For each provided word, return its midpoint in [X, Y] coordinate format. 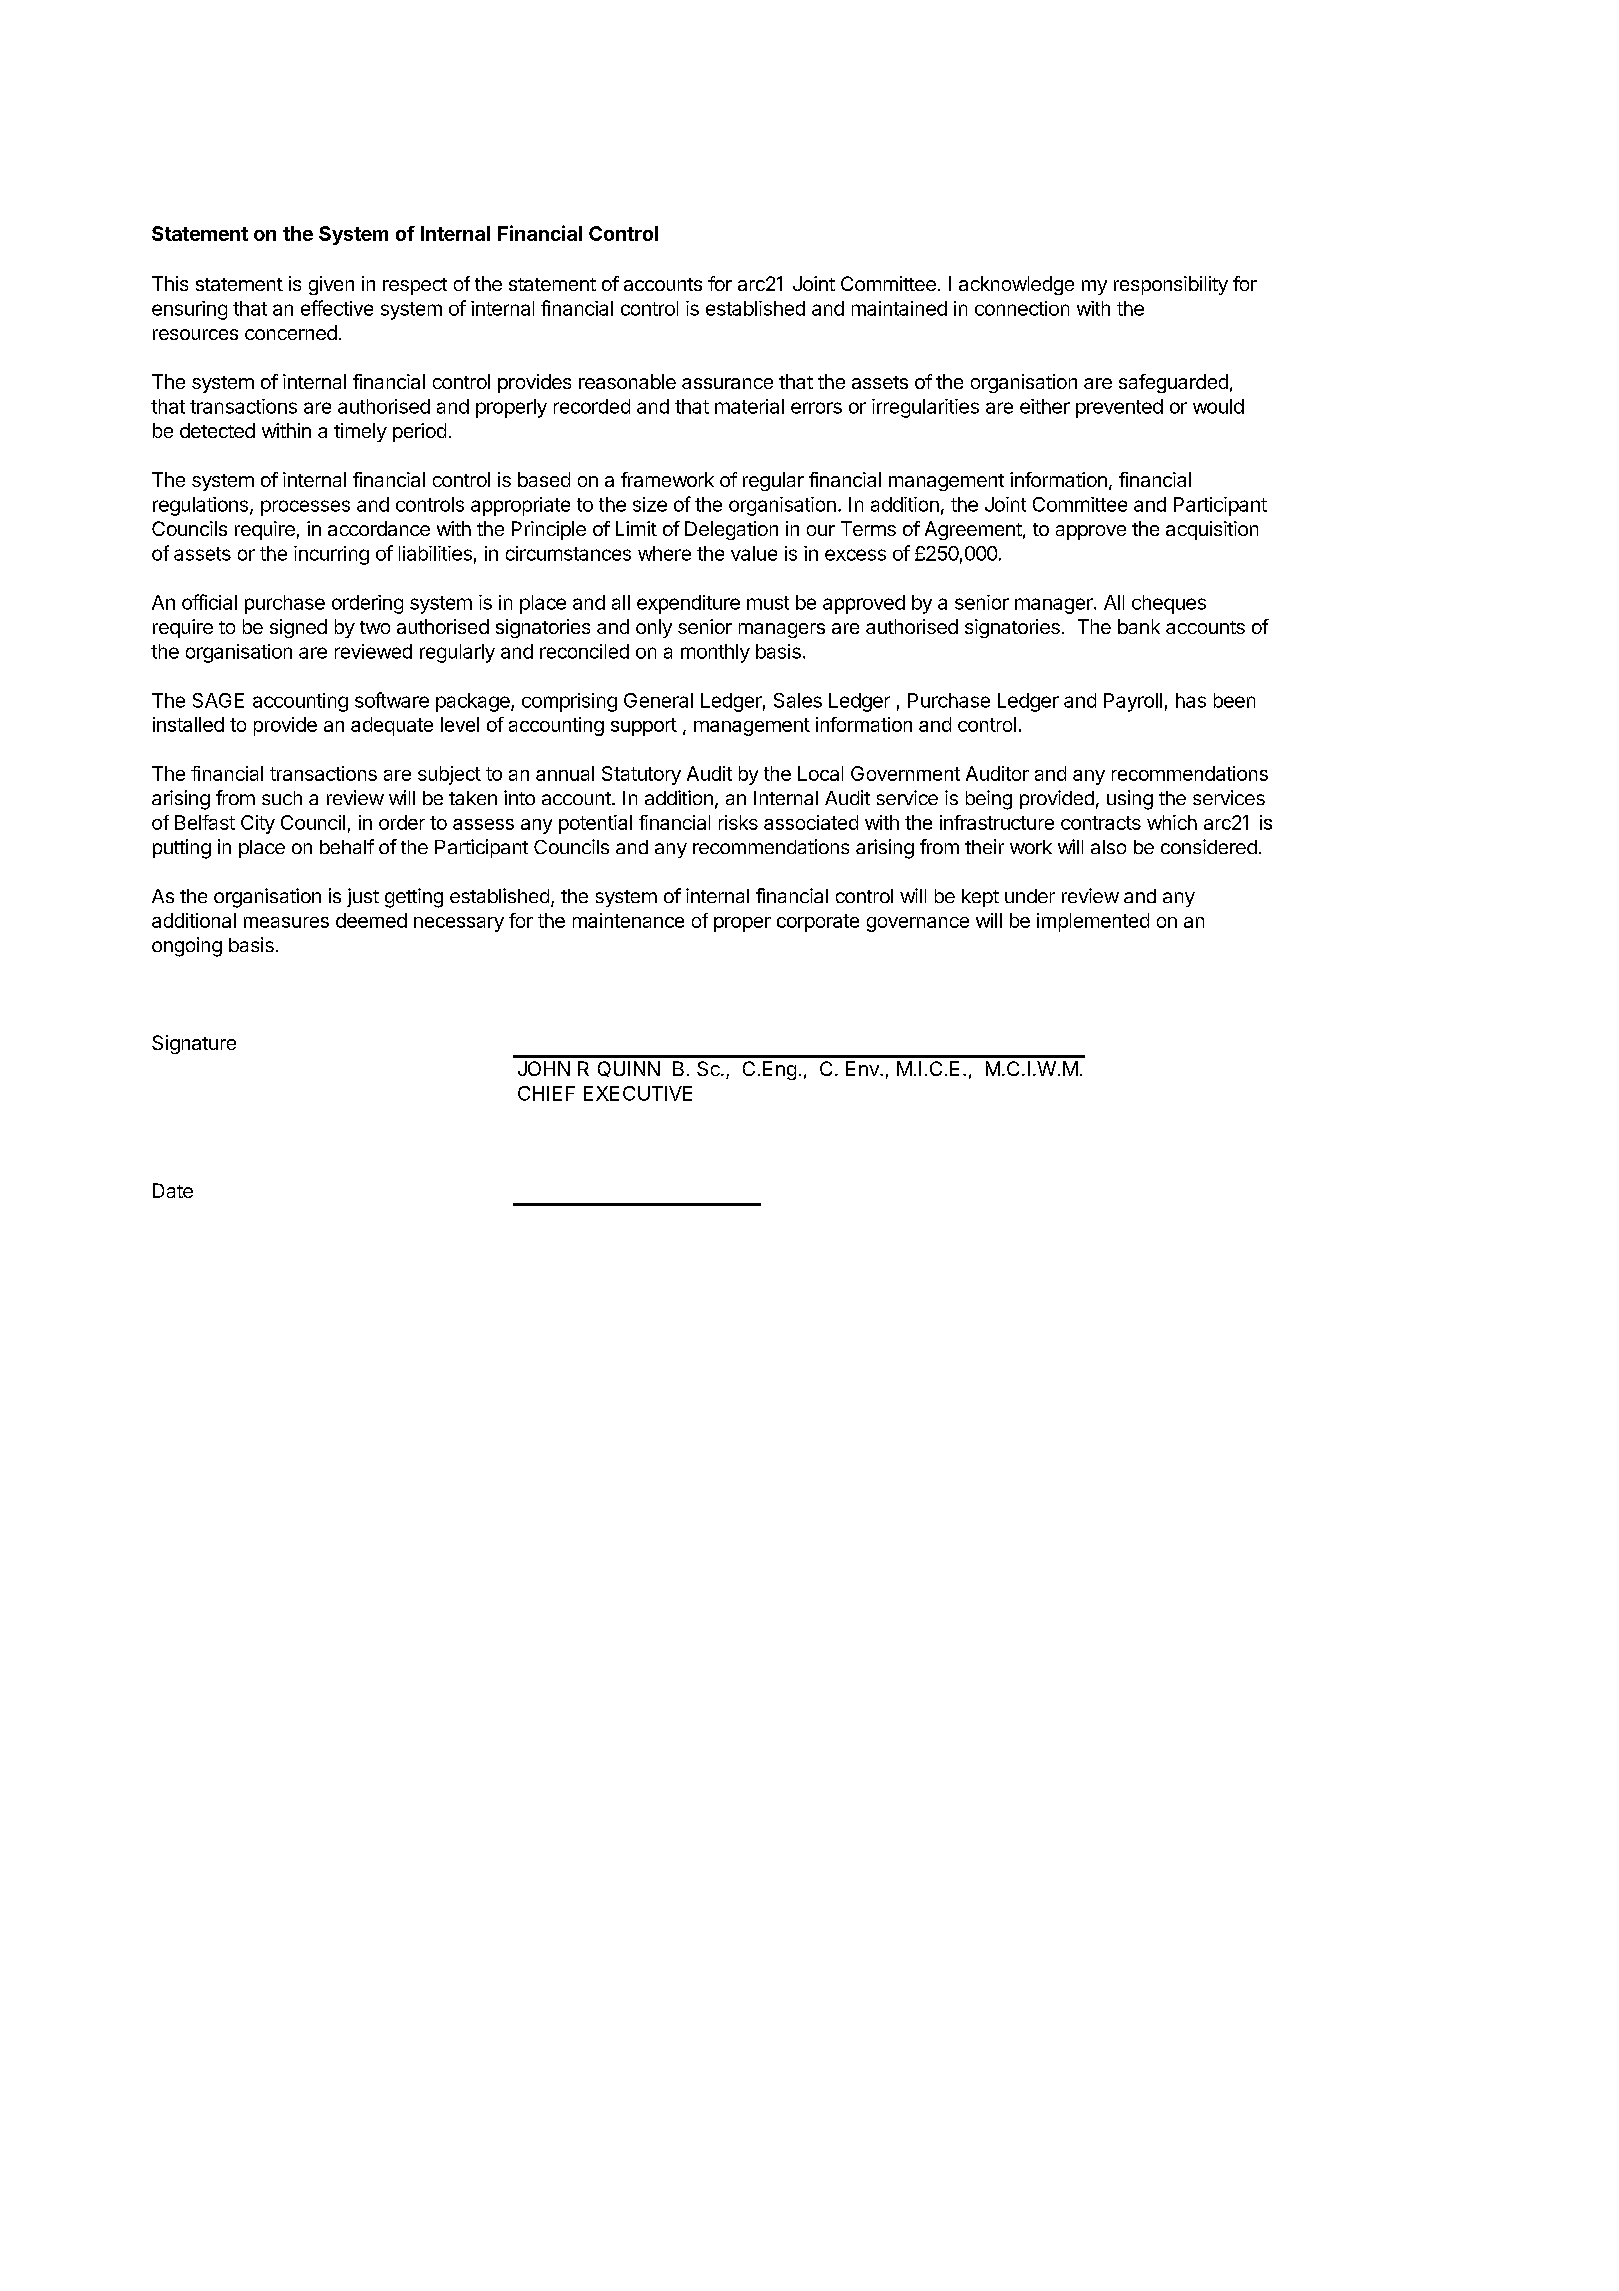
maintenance [628, 920]
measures [286, 922]
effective [337, 308]
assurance [727, 383]
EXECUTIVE [638, 1093]
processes [305, 508]
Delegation [731, 530]
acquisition [1212, 530]
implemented [1093, 922]
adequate [392, 726]
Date [173, 1190]
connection [1022, 308]
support [644, 727]
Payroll [1133, 702]
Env [863, 1068]
